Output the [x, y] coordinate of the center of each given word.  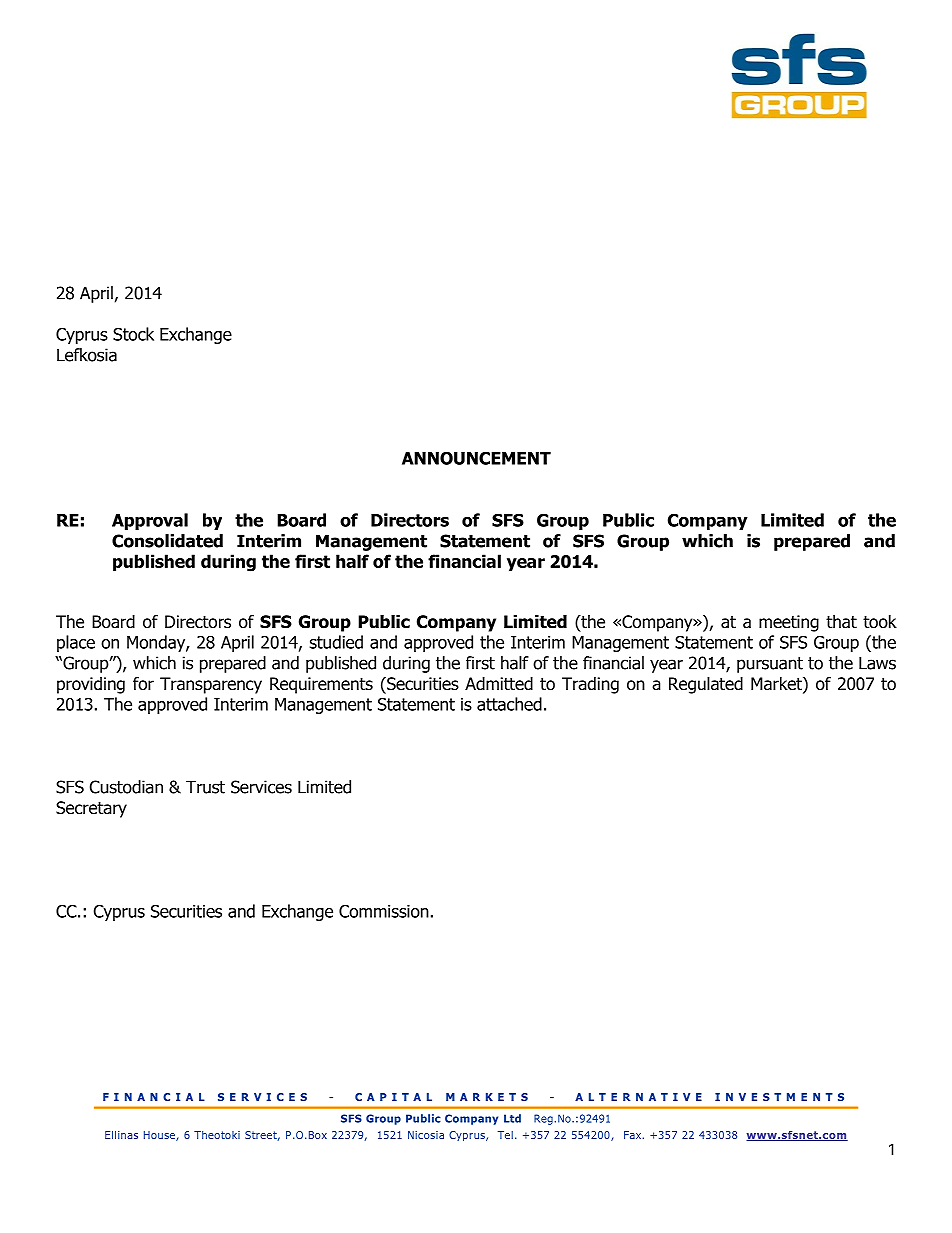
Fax [632, 1135]
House [160, 1136]
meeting [789, 623]
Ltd [512, 1118]
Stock [133, 334]
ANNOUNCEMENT [476, 458]
